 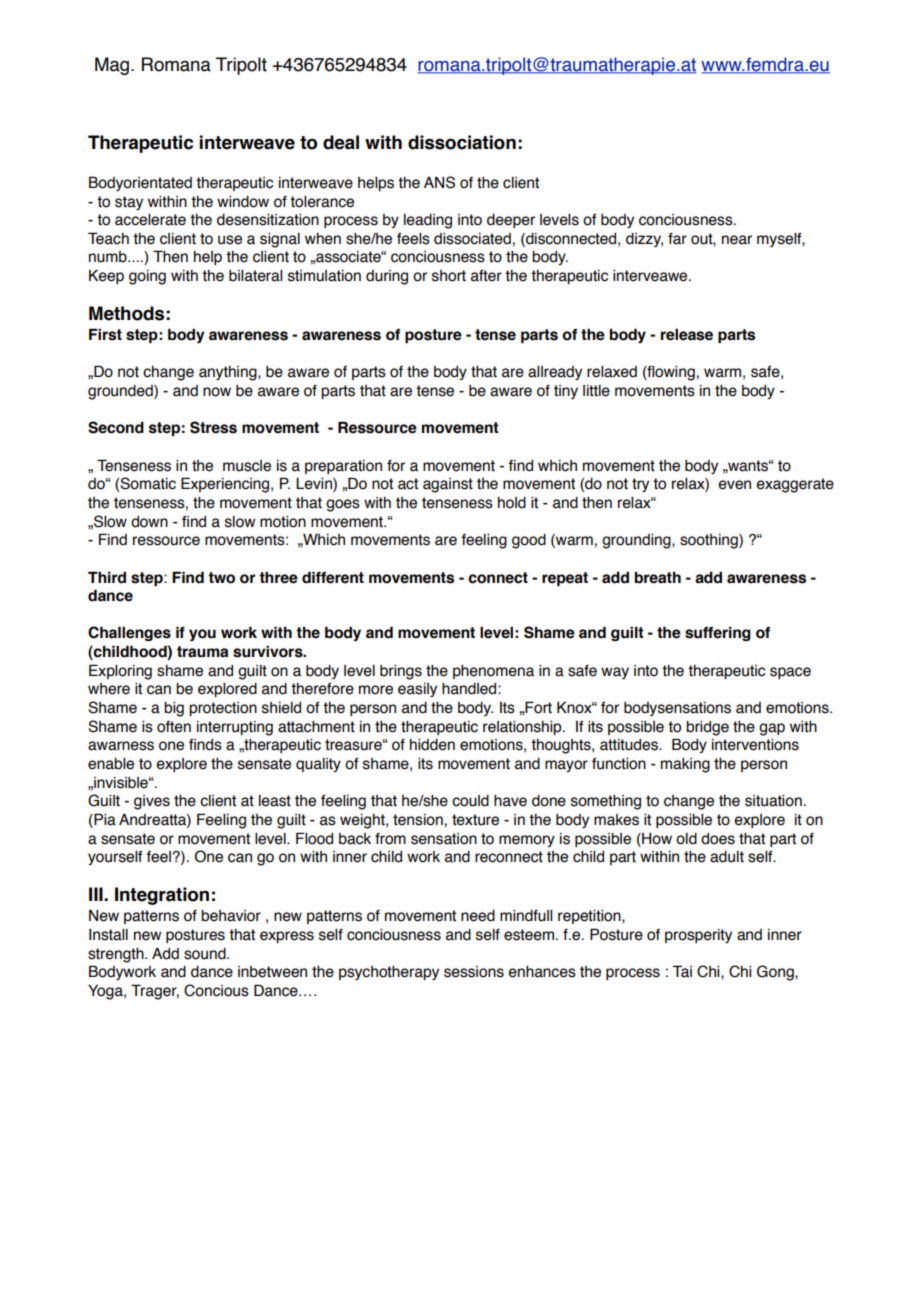 I want to click on far, so click(x=677, y=239).
